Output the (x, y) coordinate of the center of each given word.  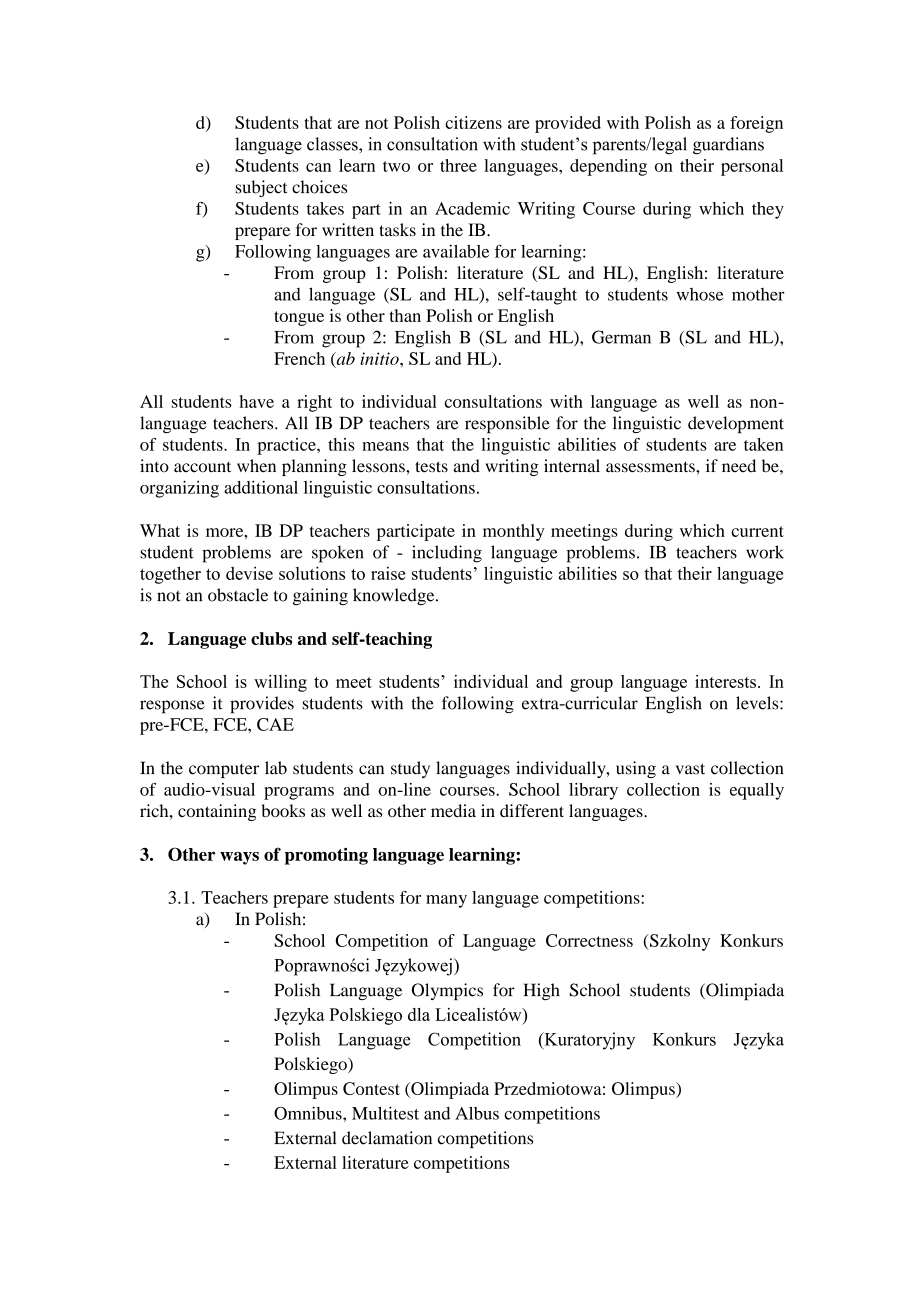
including (447, 554)
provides (262, 705)
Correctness (589, 940)
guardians (728, 146)
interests (725, 681)
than (405, 315)
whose (700, 294)
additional (261, 487)
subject (261, 188)
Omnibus (309, 1113)
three (458, 165)
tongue (299, 318)
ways (239, 858)
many (446, 901)
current (757, 531)
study (410, 769)
